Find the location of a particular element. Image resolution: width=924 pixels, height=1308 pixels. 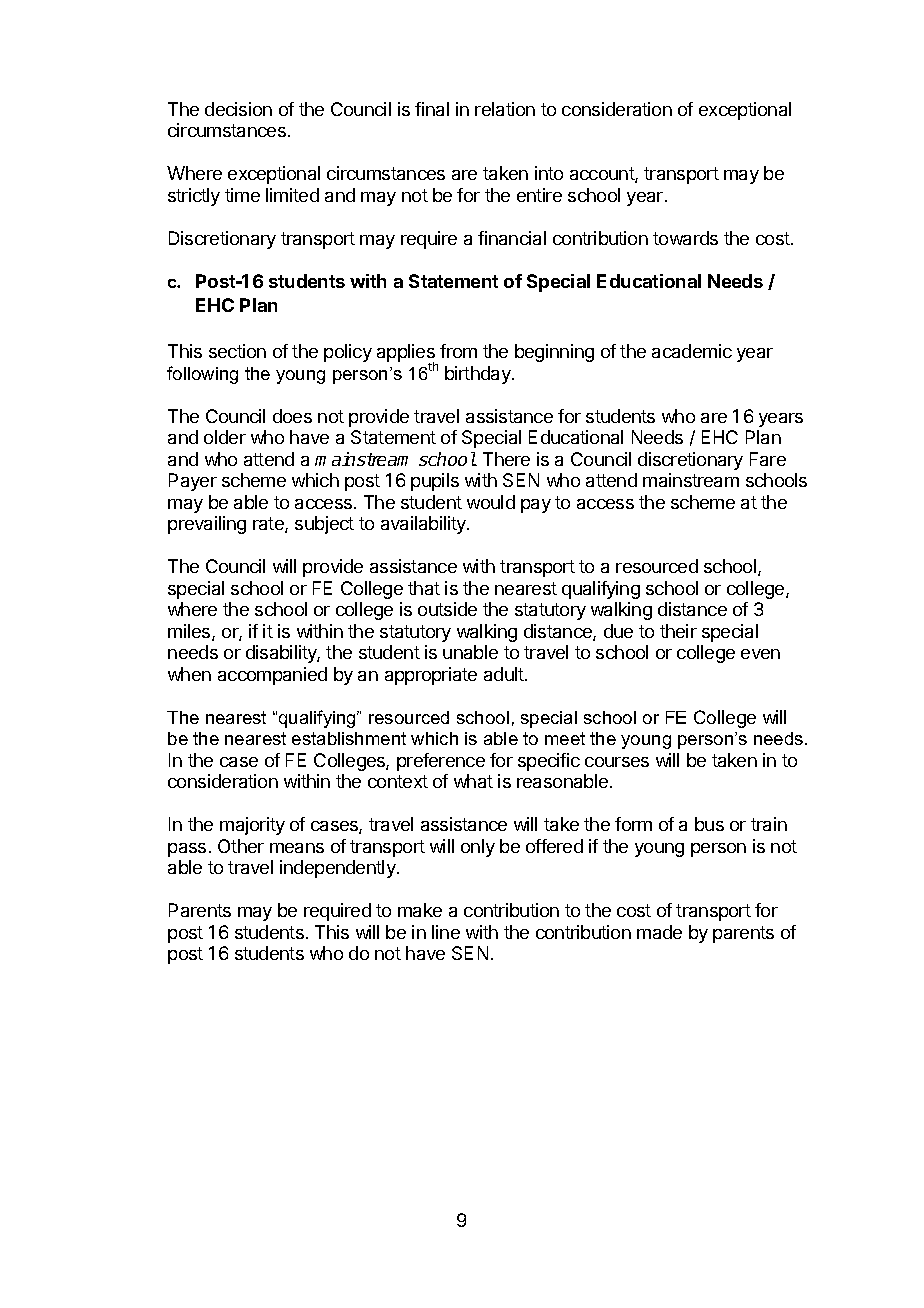

towards is located at coordinates (685, 238).
